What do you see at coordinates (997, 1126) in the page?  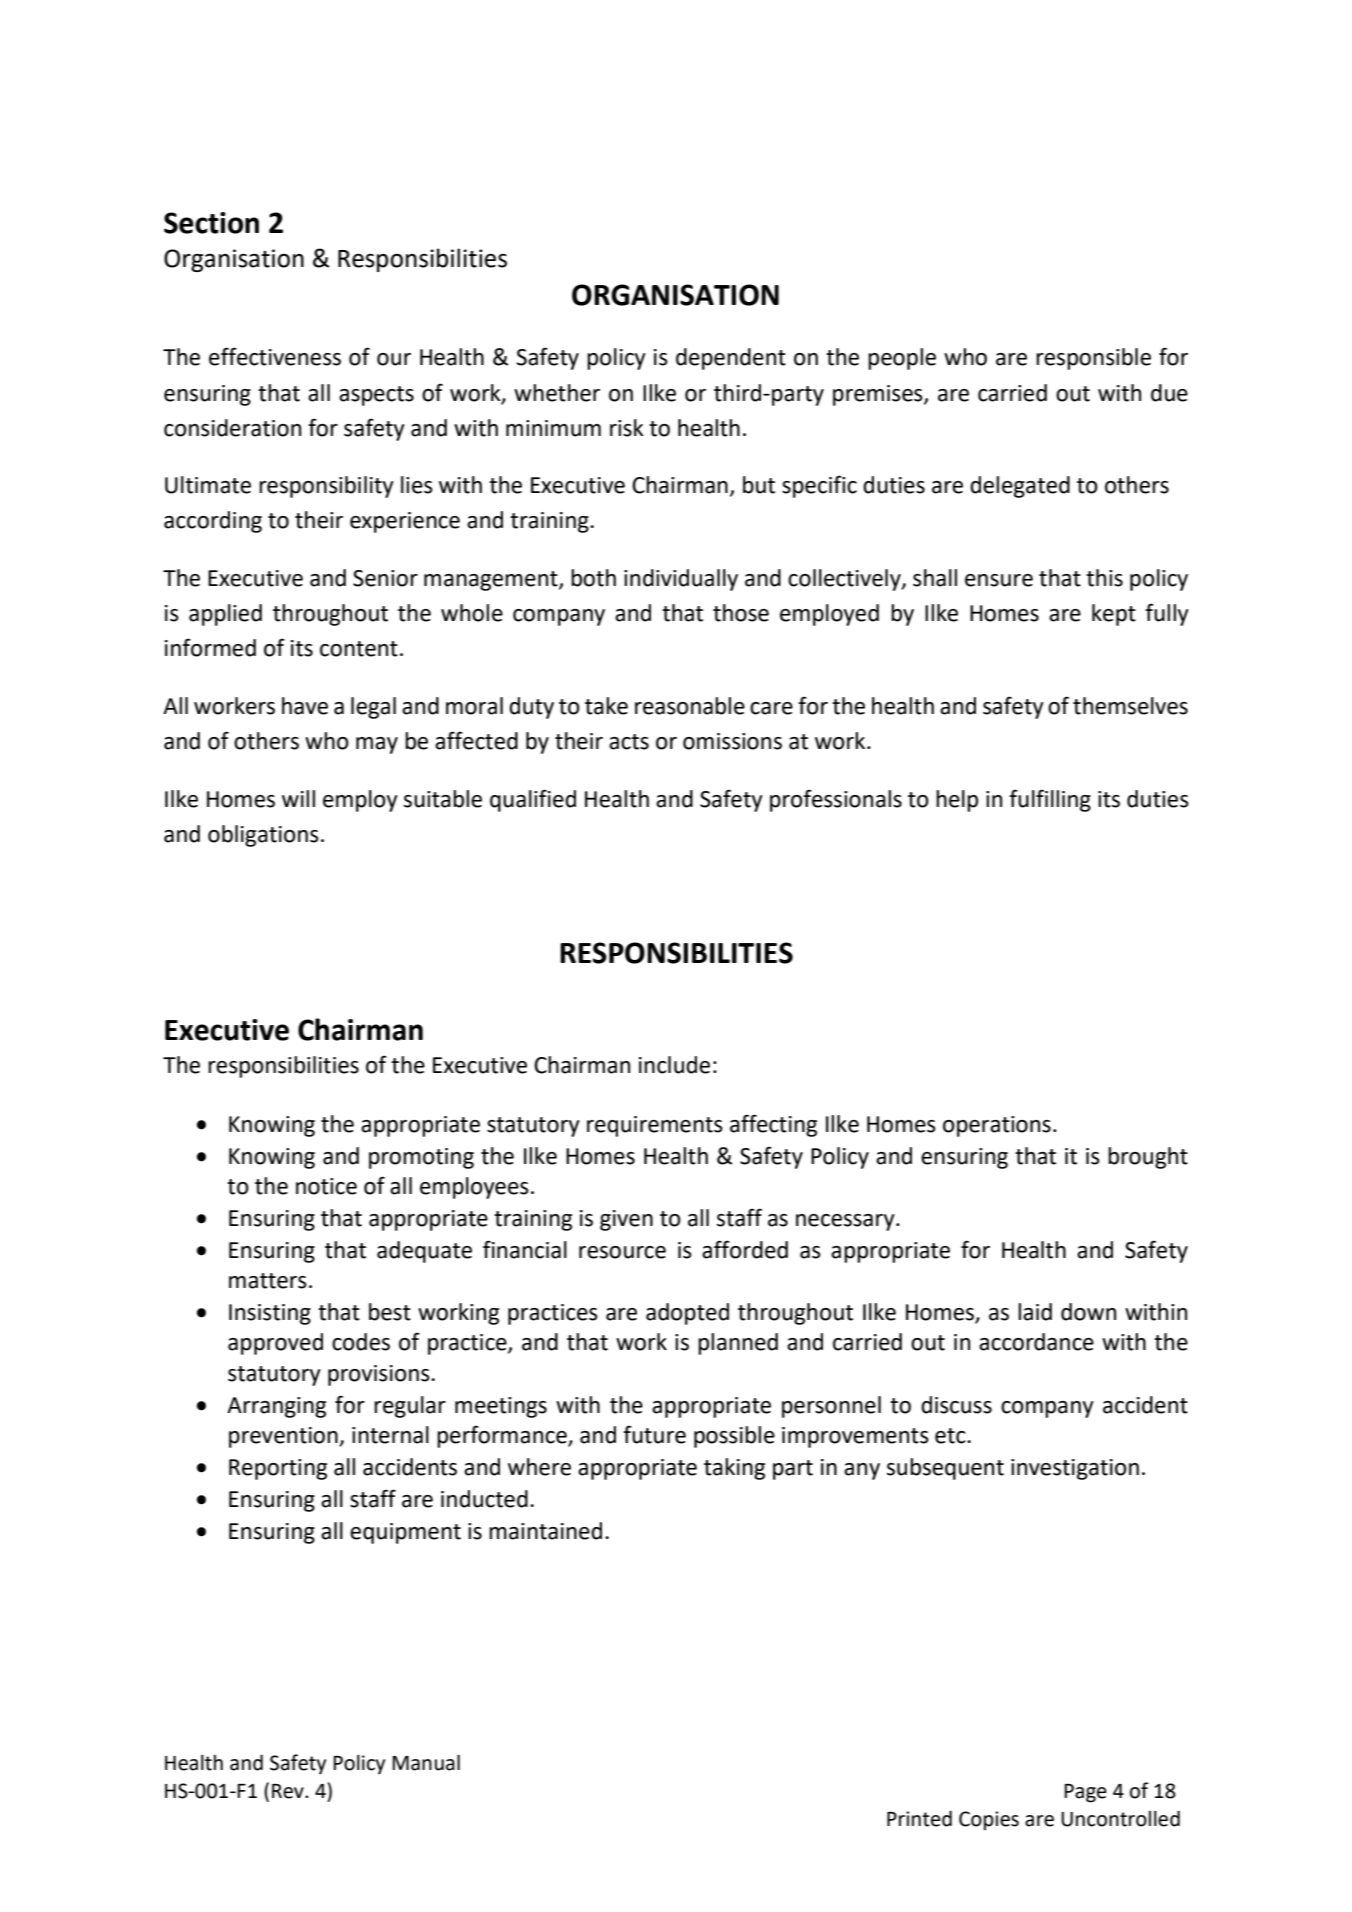 I see `operations` at bounding box center [997, 1126].
